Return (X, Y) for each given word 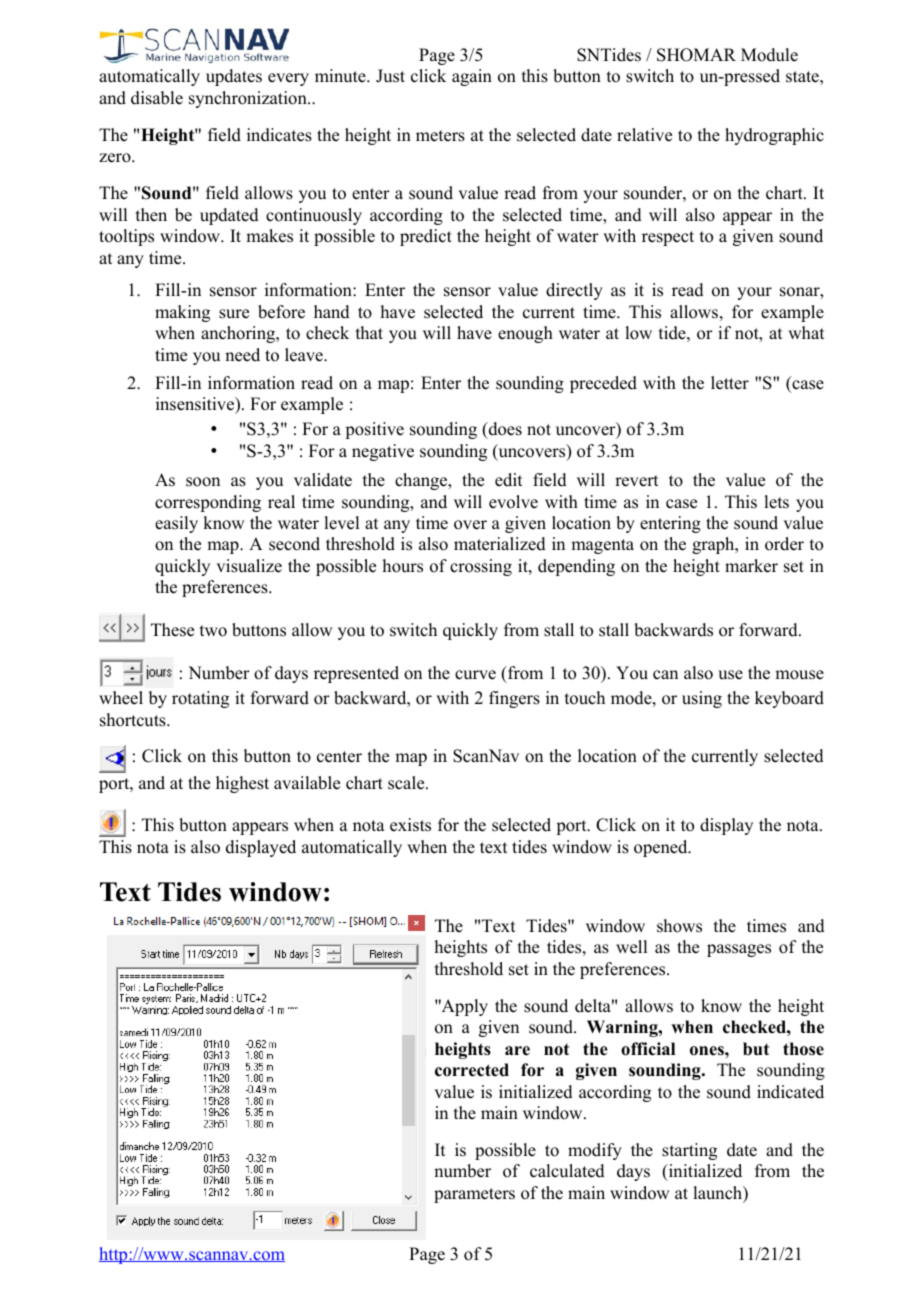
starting (689, 1151)
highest (242, 784)
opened (662, 848)
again (472, 77)
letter (730, 383)
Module (769, 55)
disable (157, 98)
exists (410, 825)
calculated (567, 1171)
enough (525, 334)
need (242, 355)
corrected (472, 1070)
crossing (481, 567)
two (213, 631)
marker (751, 566)
